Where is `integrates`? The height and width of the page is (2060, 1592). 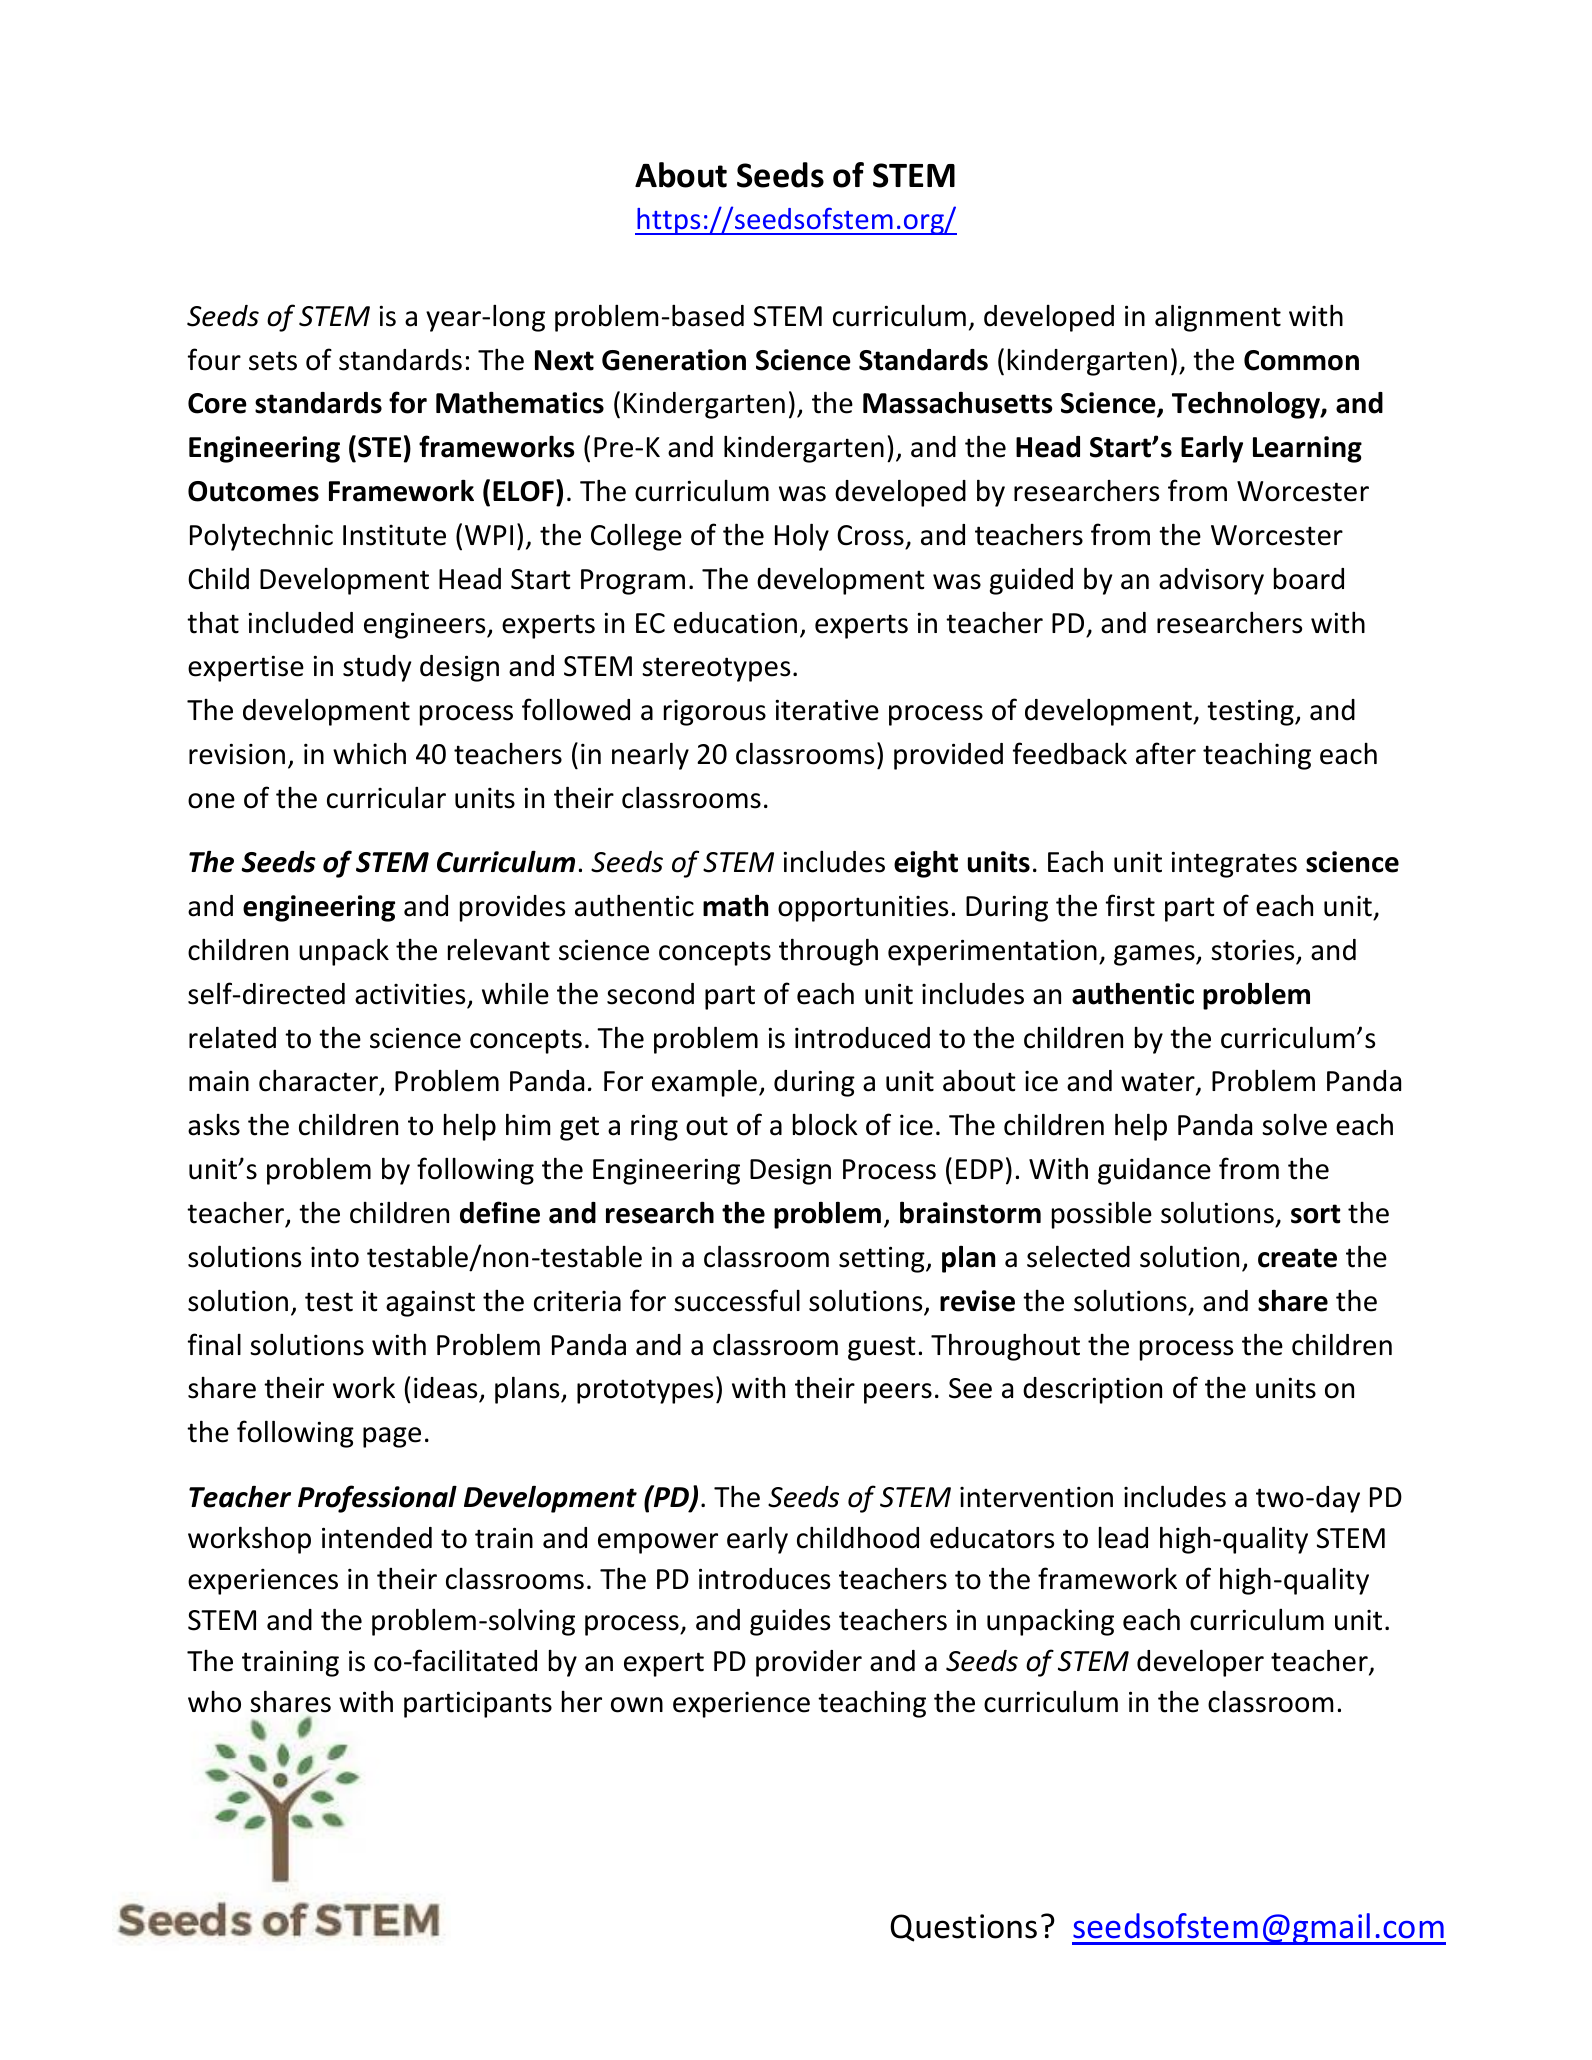
integrates is located at coordinates (1234, 864).
